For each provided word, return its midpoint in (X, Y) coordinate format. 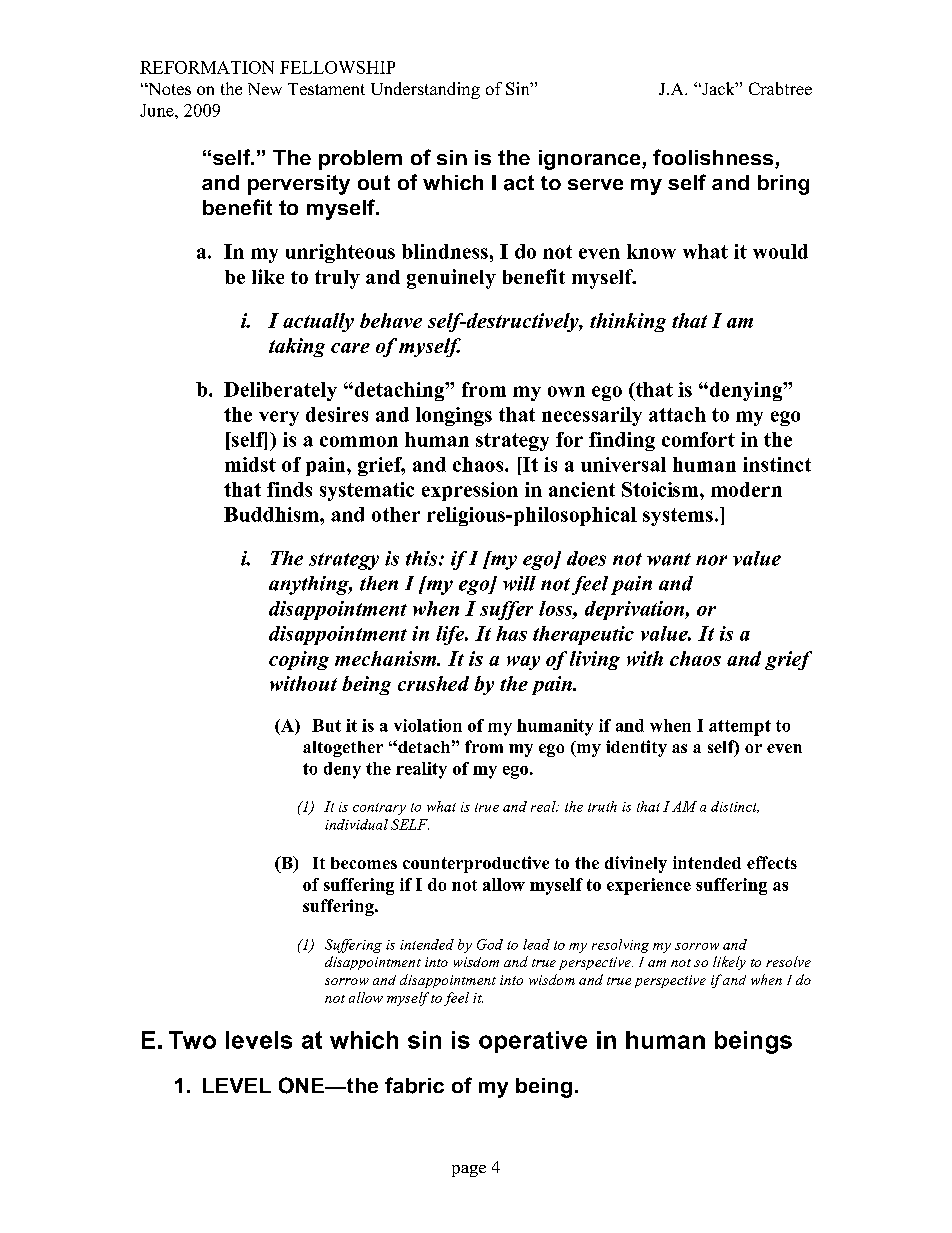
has (511, 633)
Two (192, 1040)
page (469, 1171)
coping (299, 660)
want (669, 559)
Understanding (425, 90)
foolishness (714, 158)
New (265, 89)
